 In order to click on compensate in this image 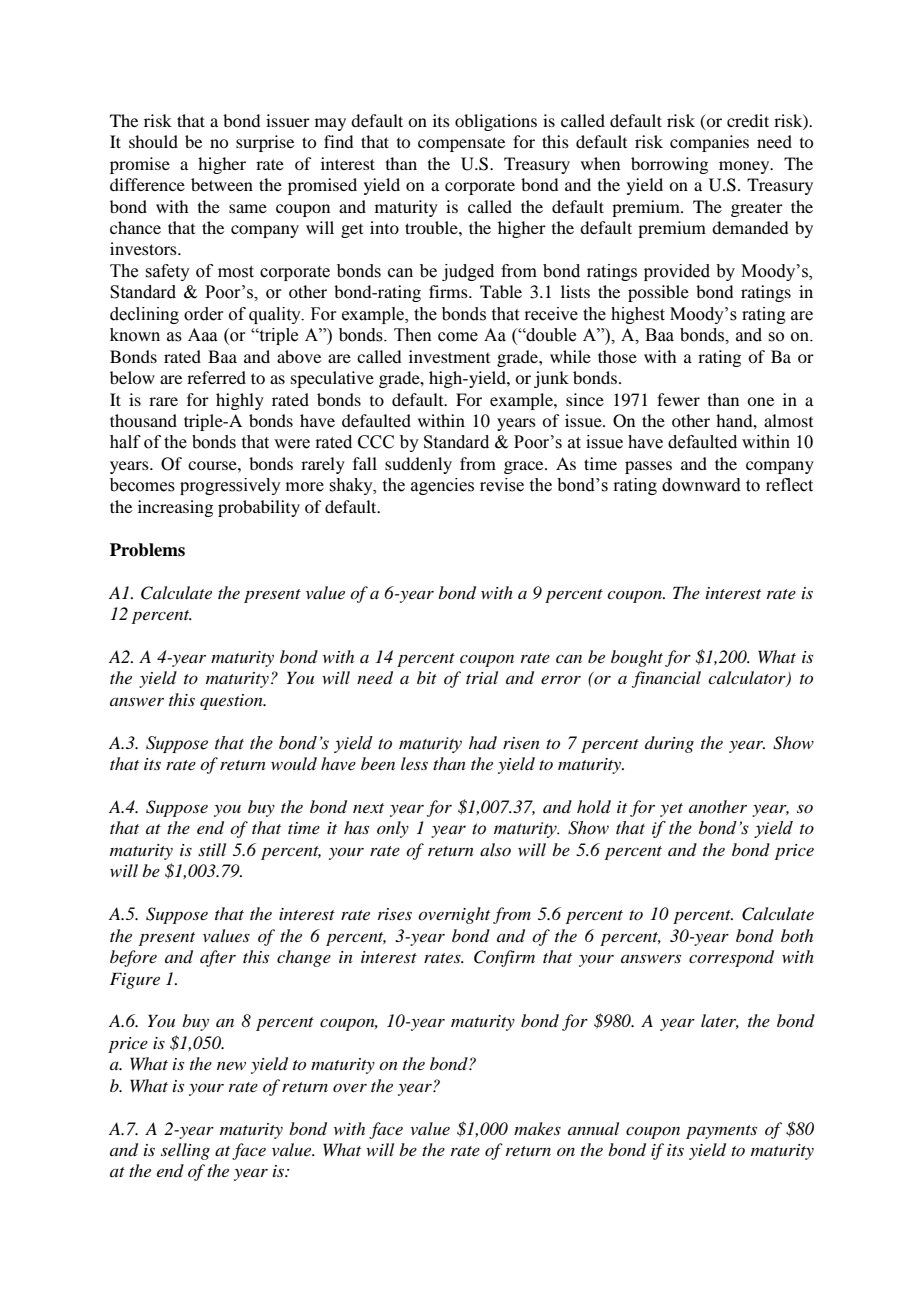, I will do `click(461, 144)`.
